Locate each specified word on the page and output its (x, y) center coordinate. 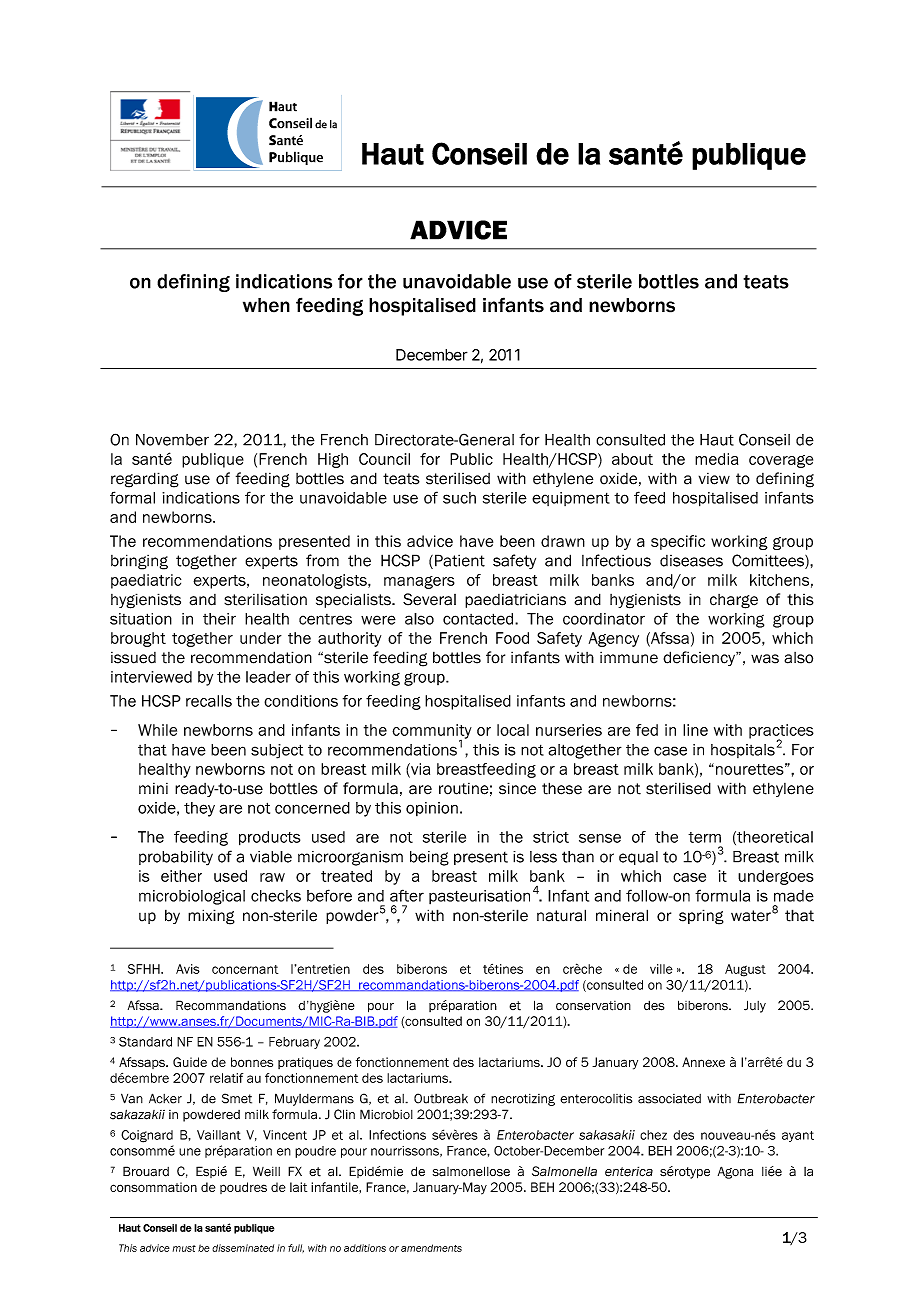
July (755, 1006)
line (695, 730)
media (716, 459)
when (266, 305)
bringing (139, 562)
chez (653, 1135)
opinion (432, 809)
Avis (188, 969)
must (184, 1248)
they (199, 809)
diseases (691, 561)
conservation (593, 1006)
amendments (431, 1248)
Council (384, 459)
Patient (460, 560)
